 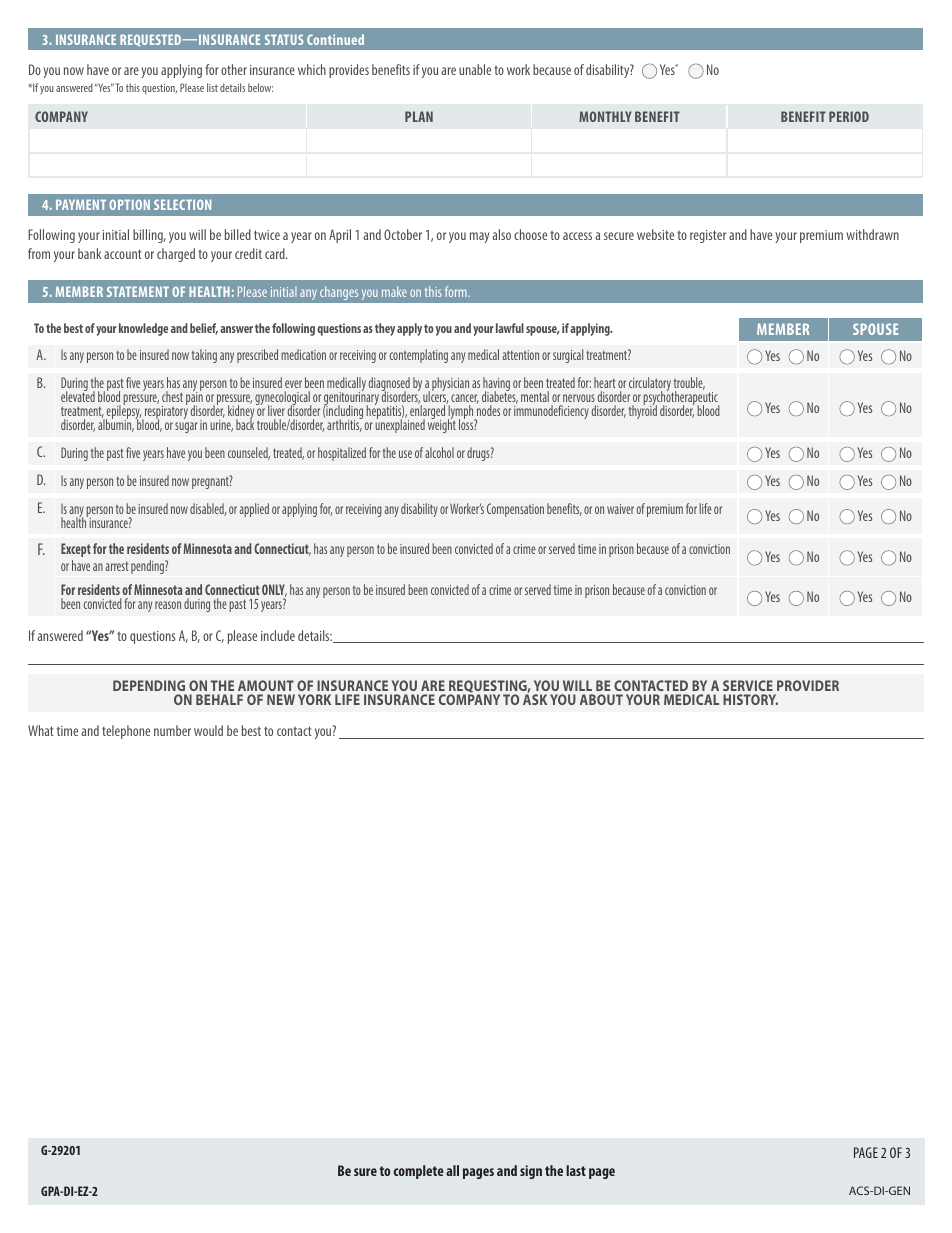 I want to click on weight, so click(x=442, y=425).
